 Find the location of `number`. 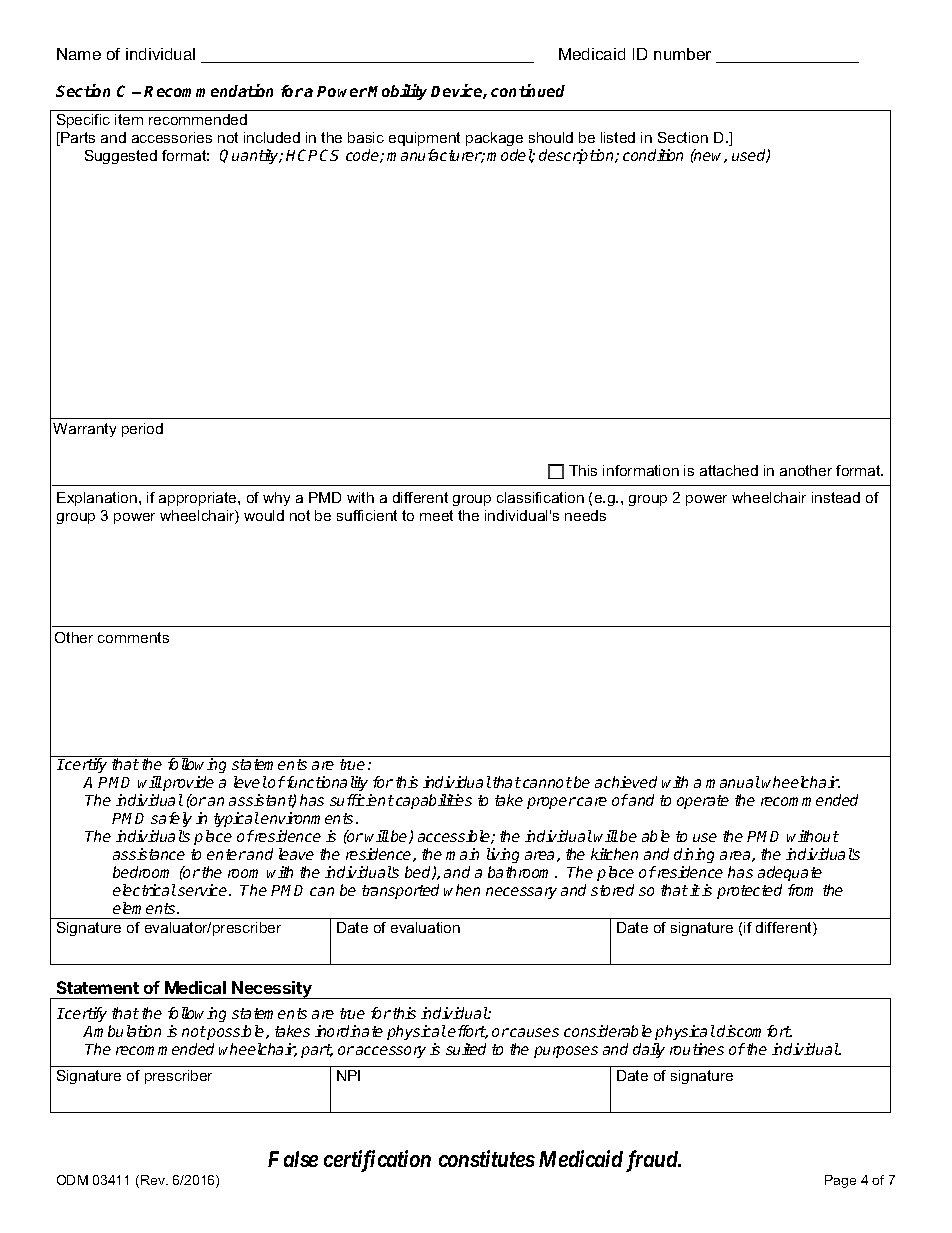

number is located at coordinates (682, 54).
